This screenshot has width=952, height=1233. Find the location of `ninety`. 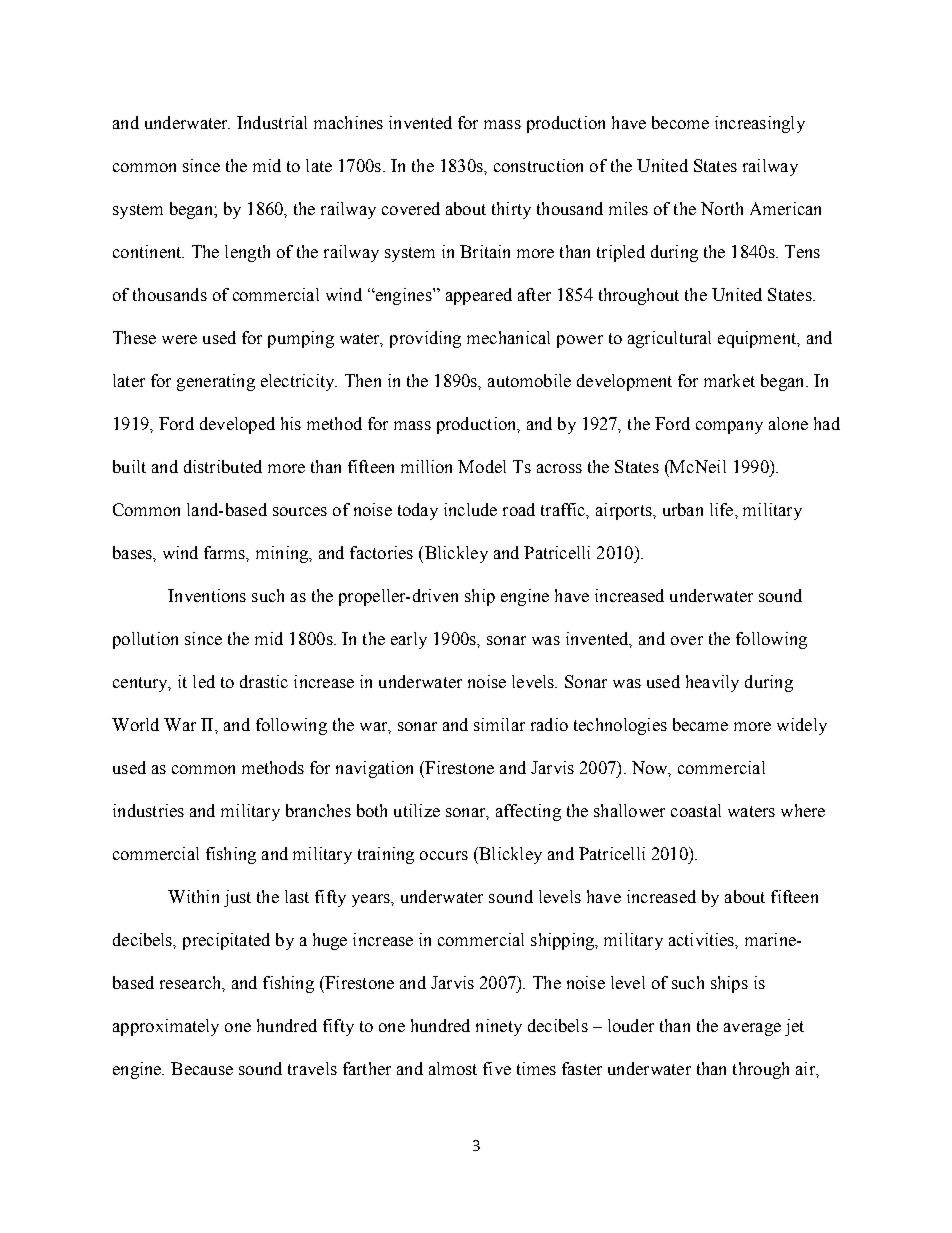

ninety is located at coordinates (499, 1027).
